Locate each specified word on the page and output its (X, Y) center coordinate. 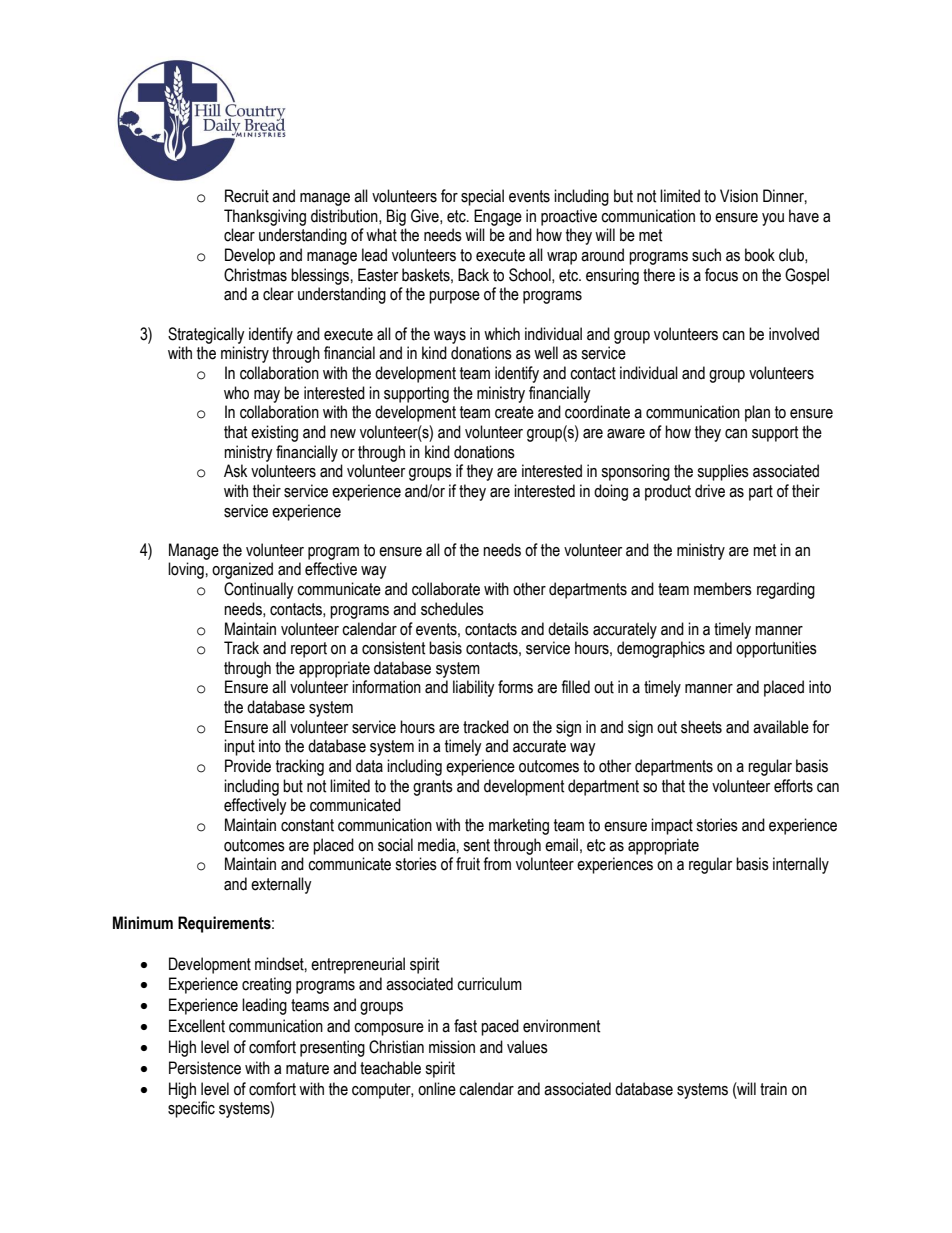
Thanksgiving (265, 217)
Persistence (205, 1068)
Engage (498, 217)
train (773, 1089)
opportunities (776, 649)
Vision (739, 196)
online (437, 1089)
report (309, 650)
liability (474, 688)
